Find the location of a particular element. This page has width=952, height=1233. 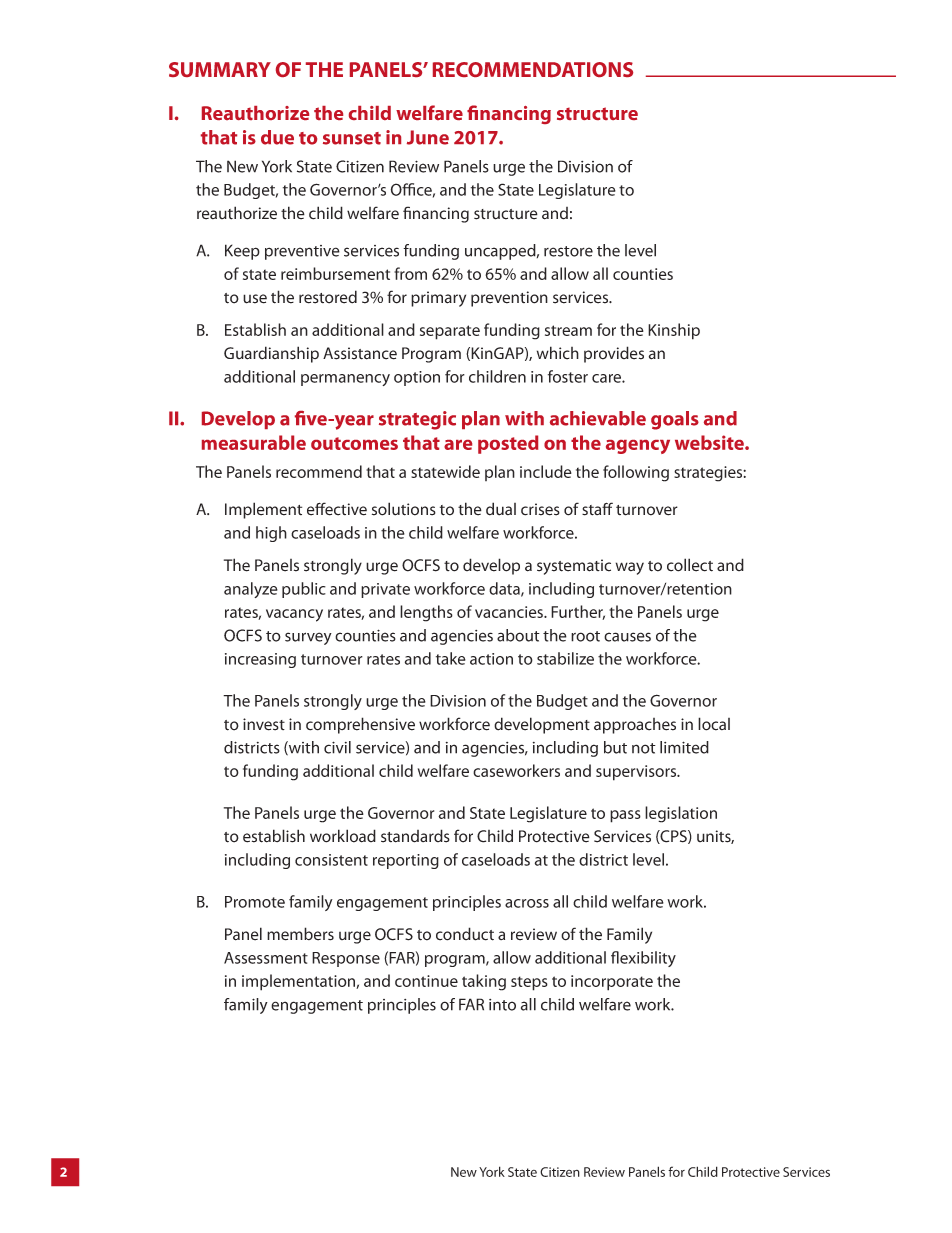

Kinship is located at coordinates (674, 331).
